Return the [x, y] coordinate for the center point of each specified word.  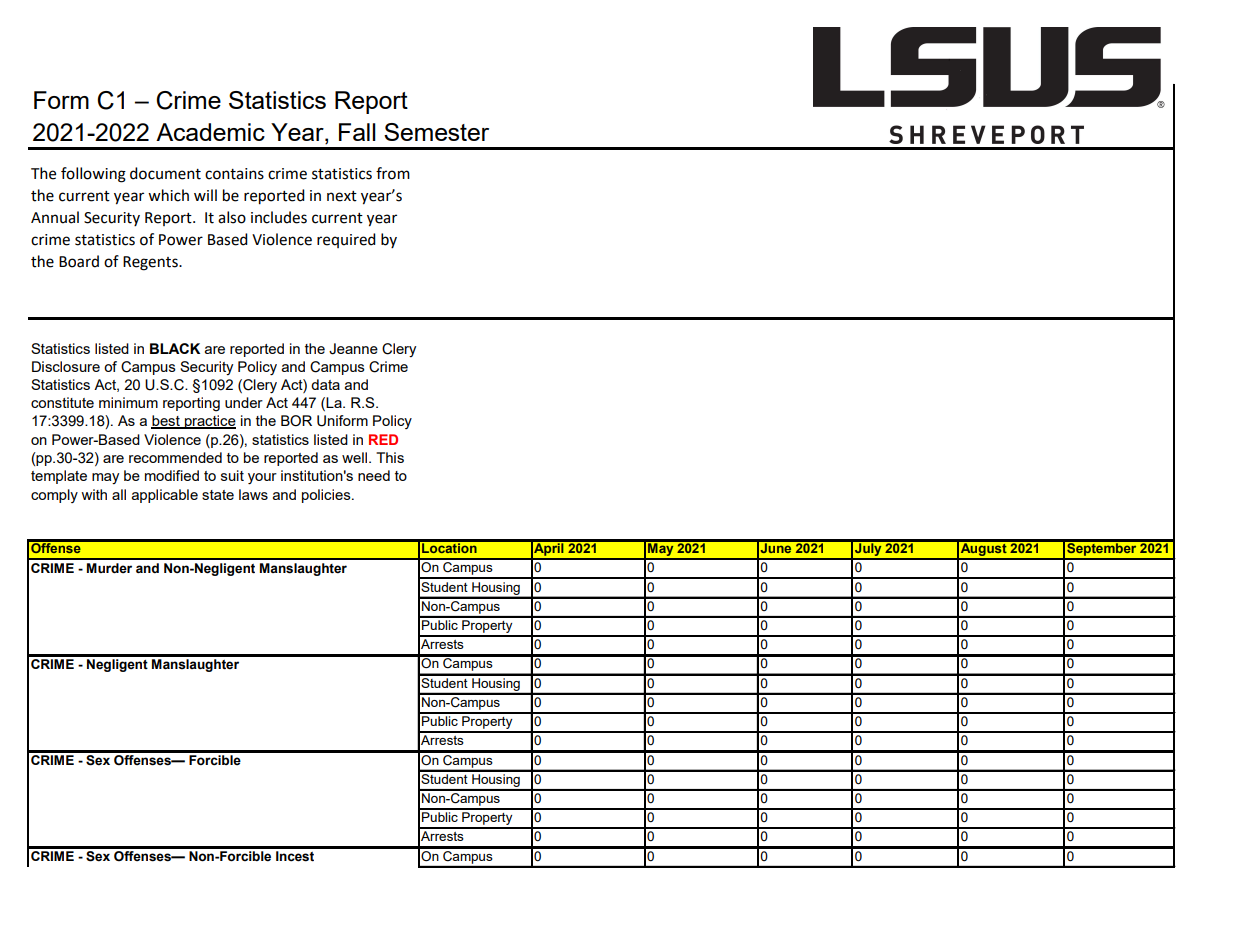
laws [253, 494]
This [390, 457]
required [346, 240]
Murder [109, 568]
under [244, 402]
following [93, 175]
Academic [210, 132]
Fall [357, 132]
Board [79, 261]
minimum [128, 402]
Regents [151, 263]
